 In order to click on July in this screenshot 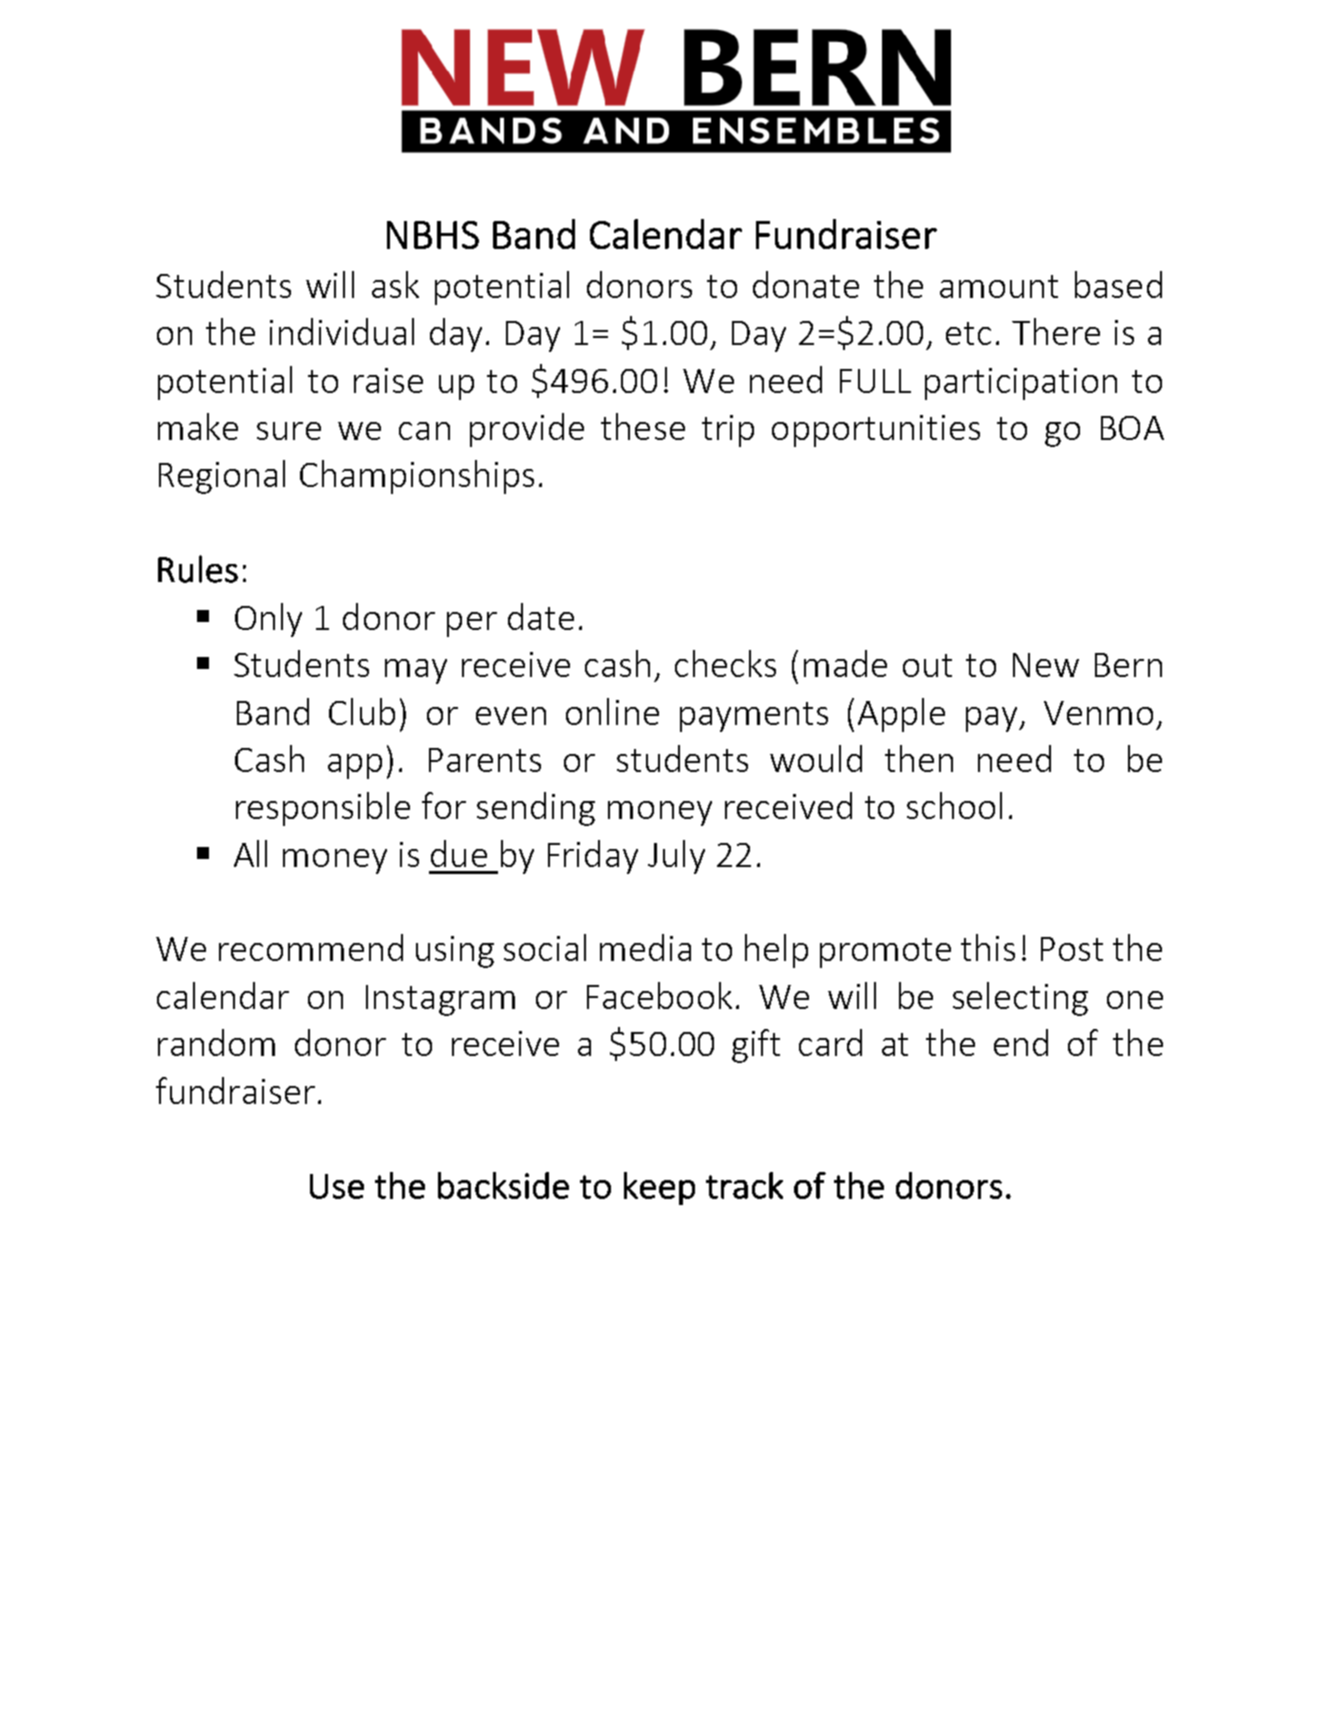, I will do `click(676, 857)`.
